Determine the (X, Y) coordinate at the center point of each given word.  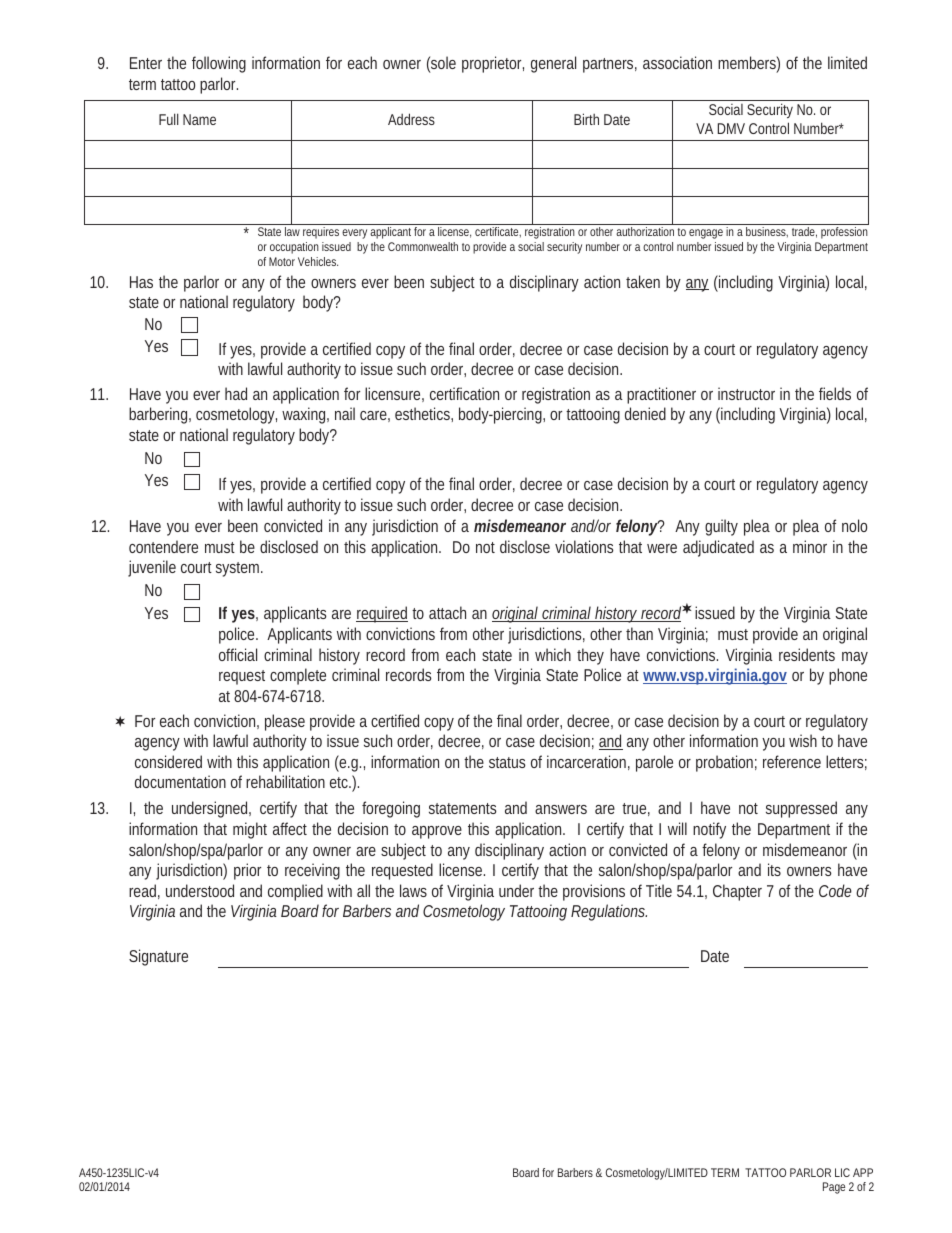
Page (834, 1188)
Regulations (609, 912)
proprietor (493, 64)
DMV (731, 128)
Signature (158, 957)
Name (199, 119)
